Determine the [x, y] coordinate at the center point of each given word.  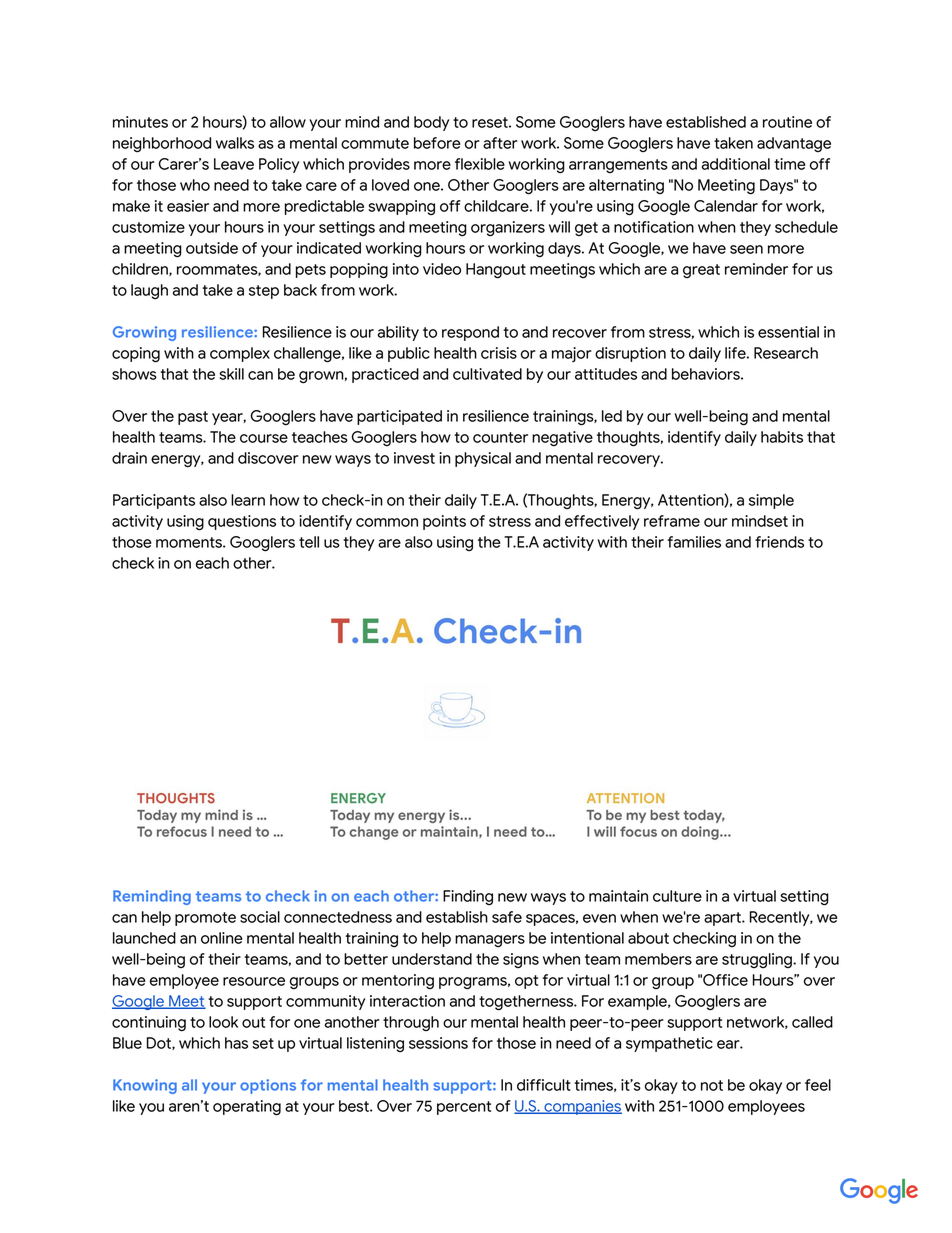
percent [464, 1108]
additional [736, 164]
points [444, 522]
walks [235, 143]
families [694, 542]
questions [242, 522]
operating [247, 1108]
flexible [480, 164]
